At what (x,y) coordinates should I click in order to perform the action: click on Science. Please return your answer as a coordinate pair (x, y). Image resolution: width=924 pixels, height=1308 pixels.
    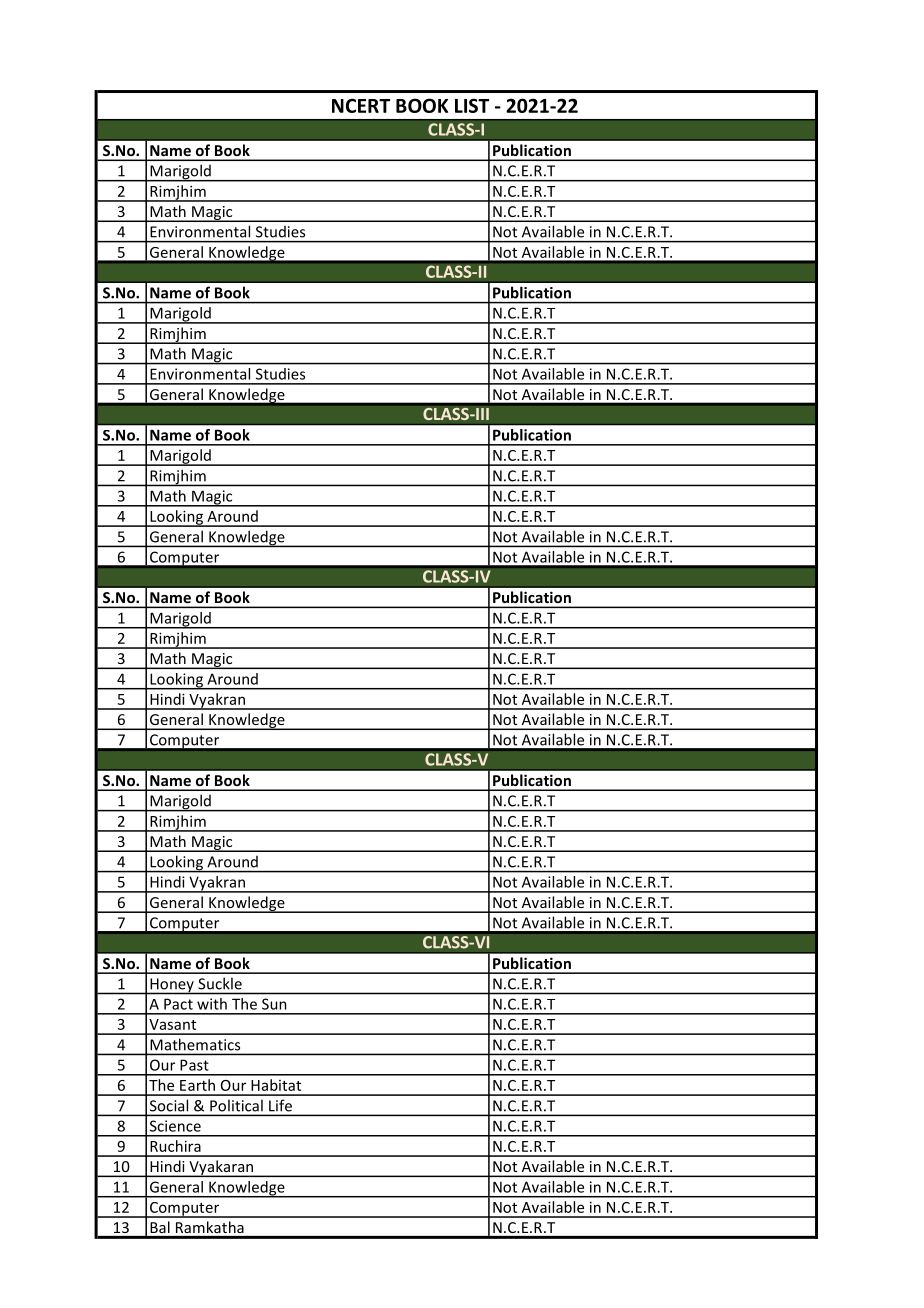
    Looking at the image, I should click on (175, 1126).
